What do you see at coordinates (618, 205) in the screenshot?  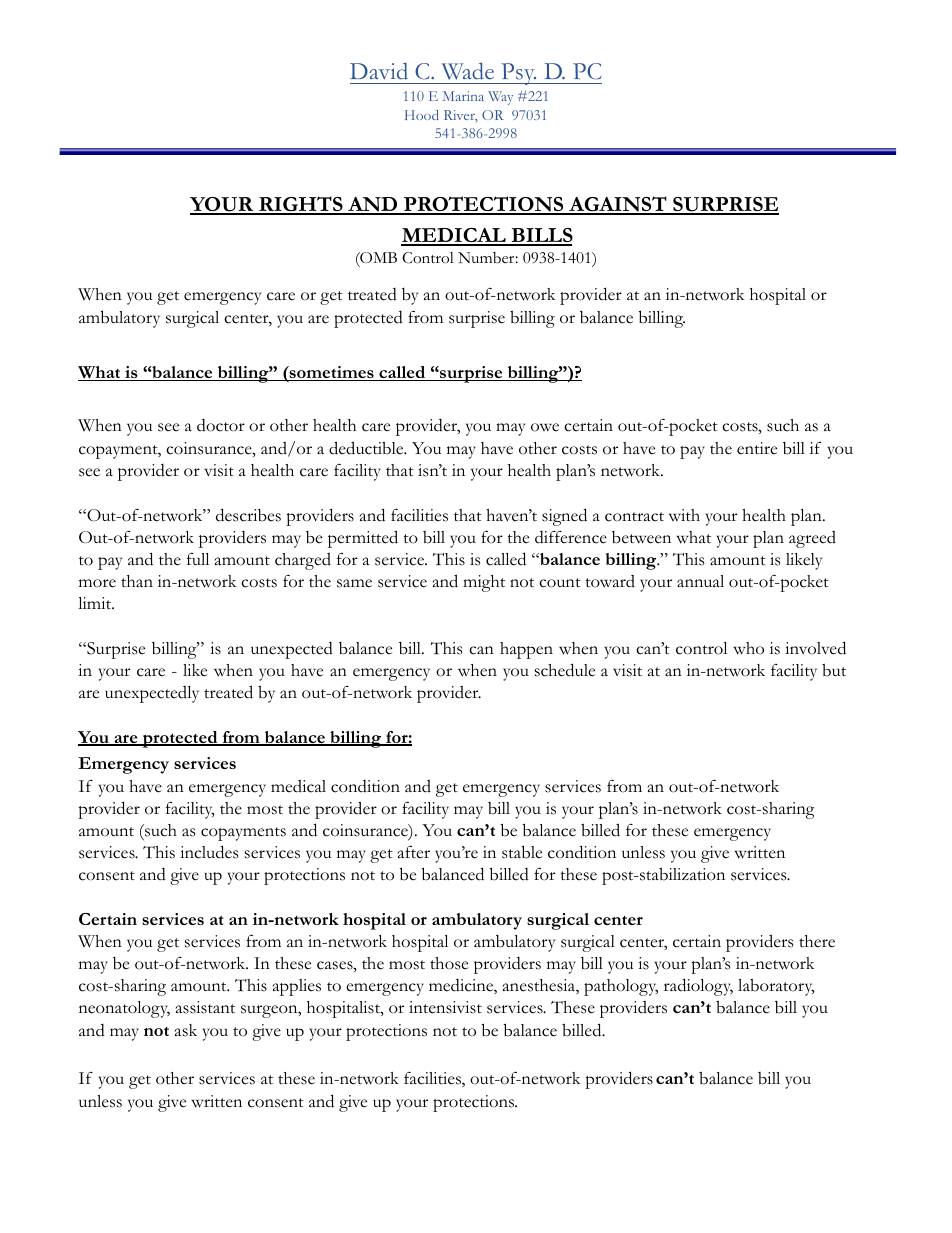 I see `AGAINST` at bounding box center [618, 205].
